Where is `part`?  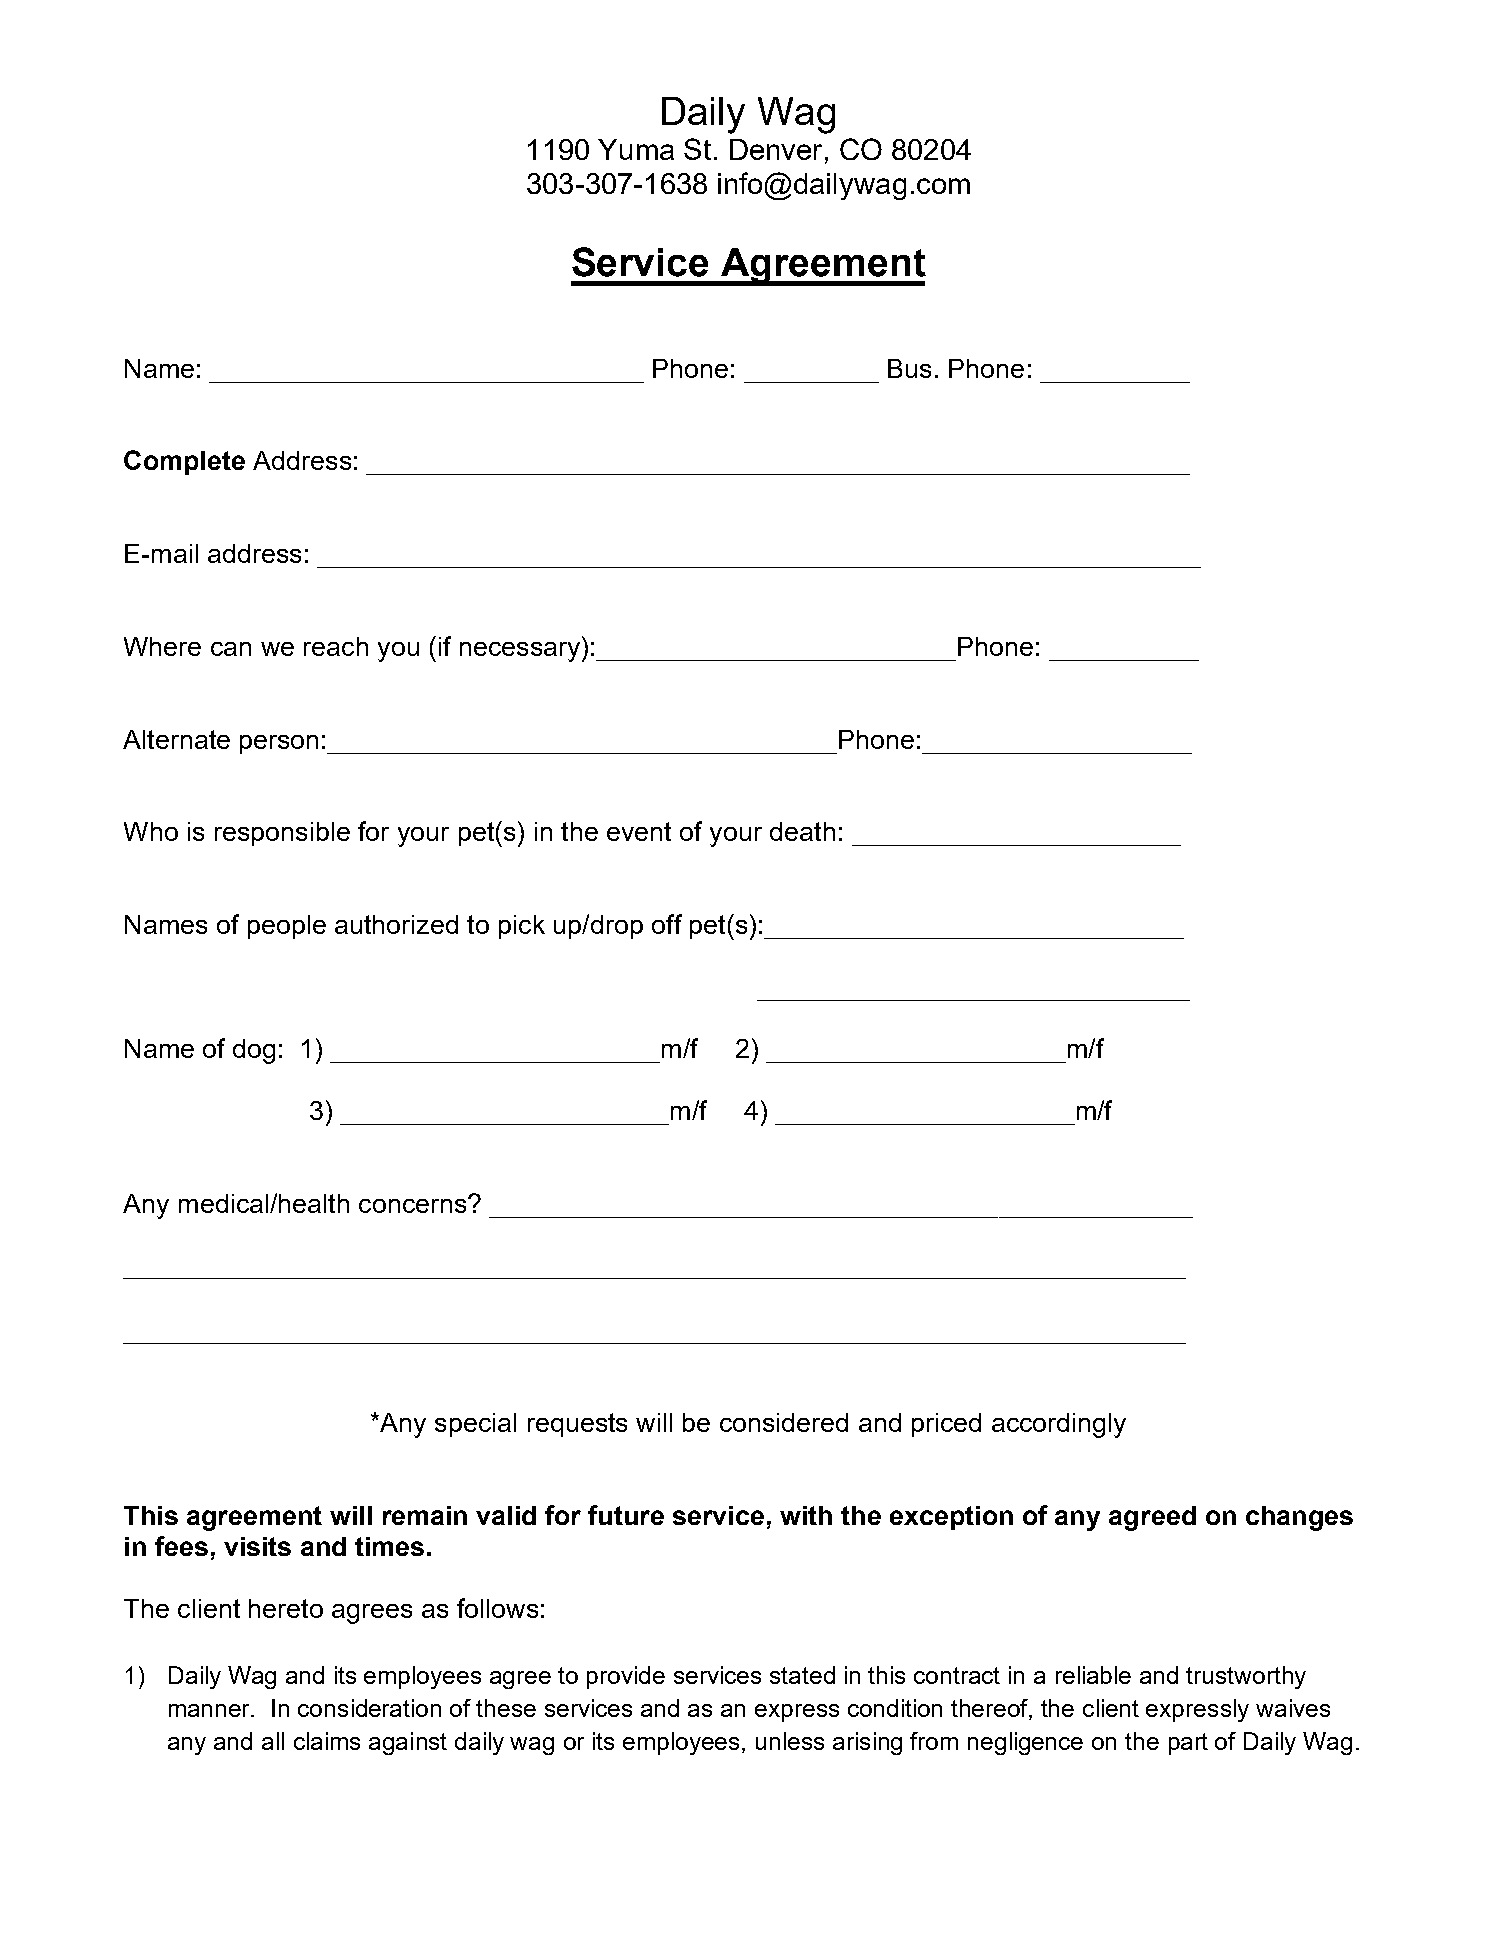 part is located at coordinates (1188, 1744).
